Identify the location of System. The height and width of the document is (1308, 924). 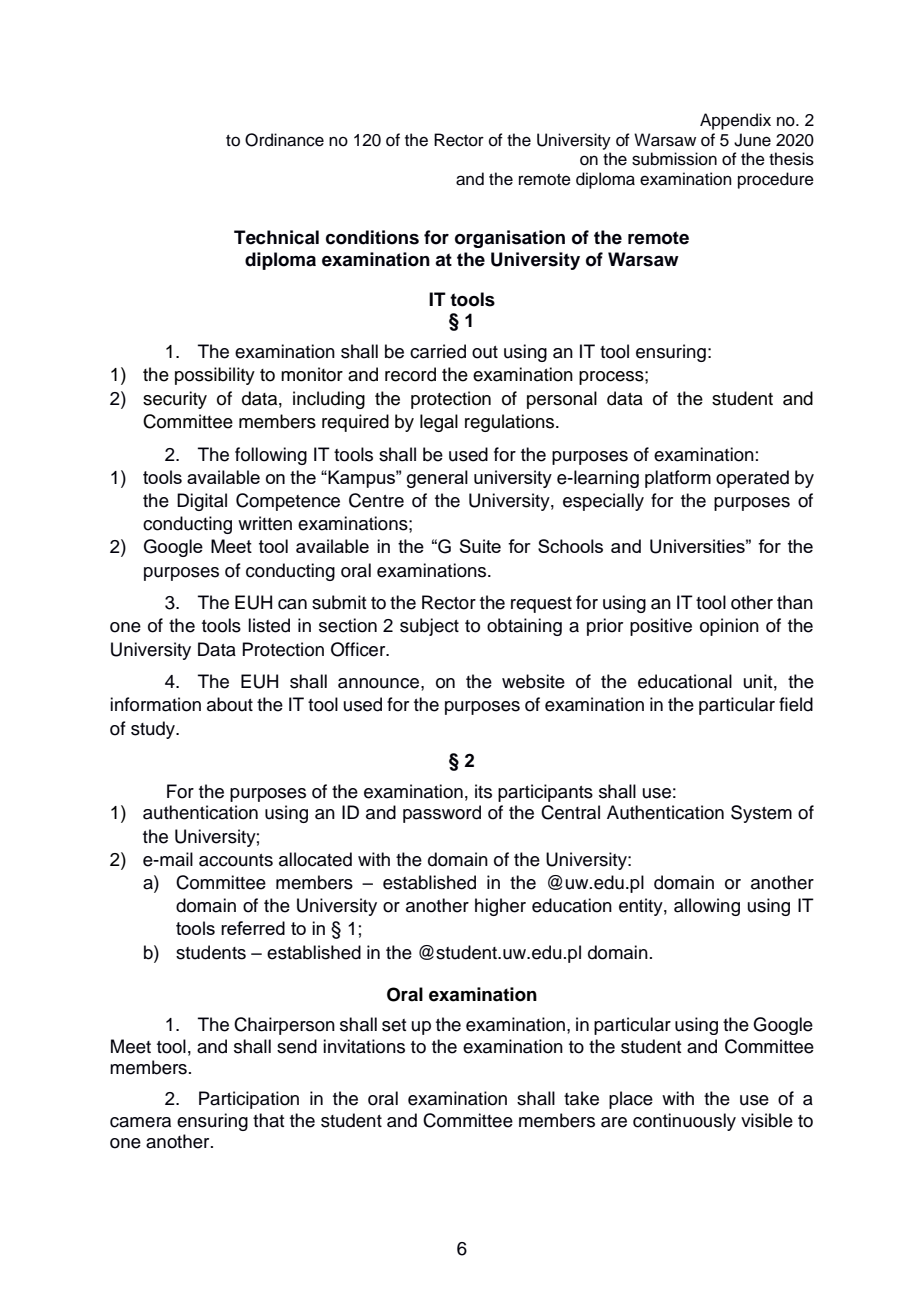
(761, 814).
